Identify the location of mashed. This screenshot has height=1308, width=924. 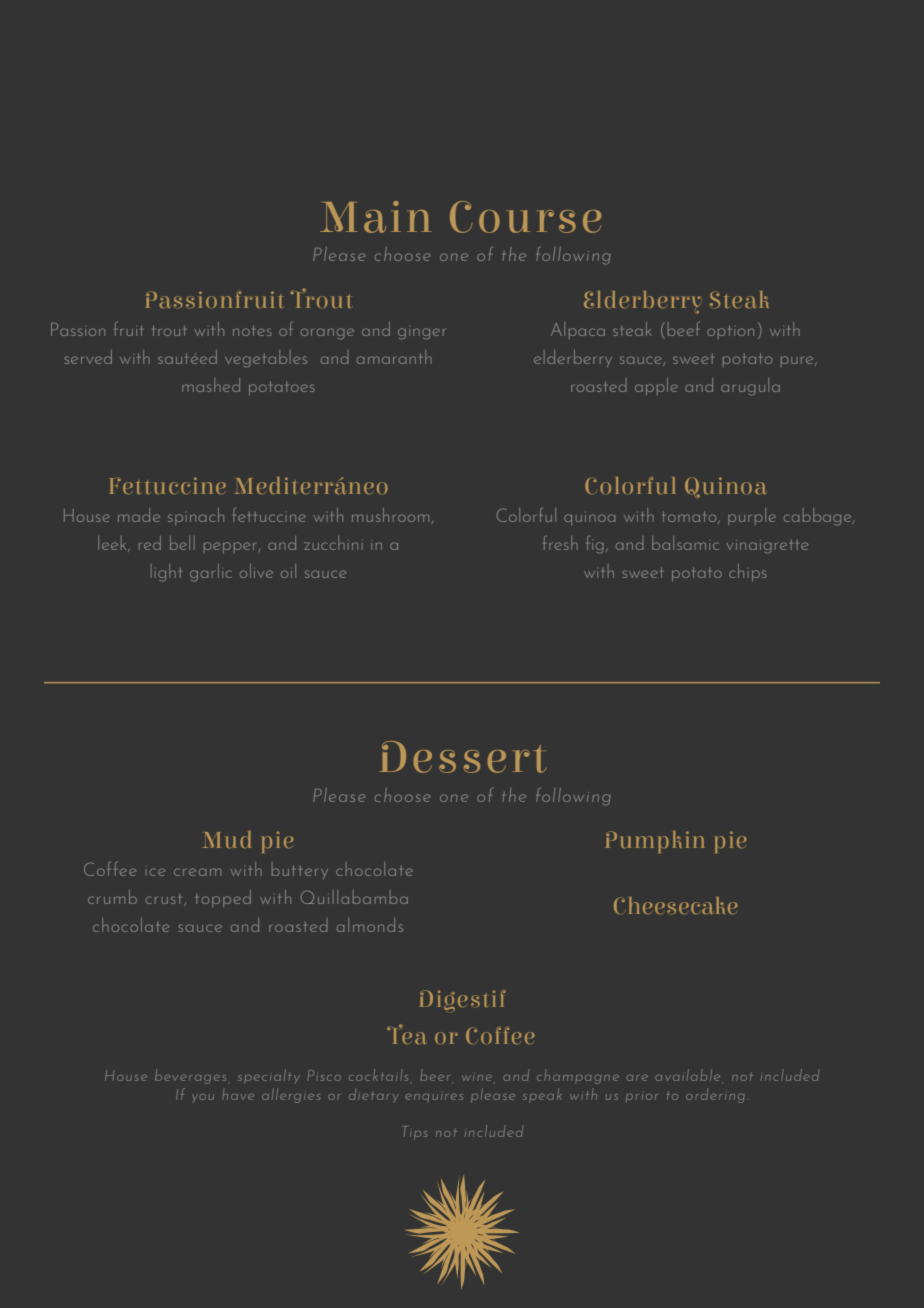
(211, 385).
